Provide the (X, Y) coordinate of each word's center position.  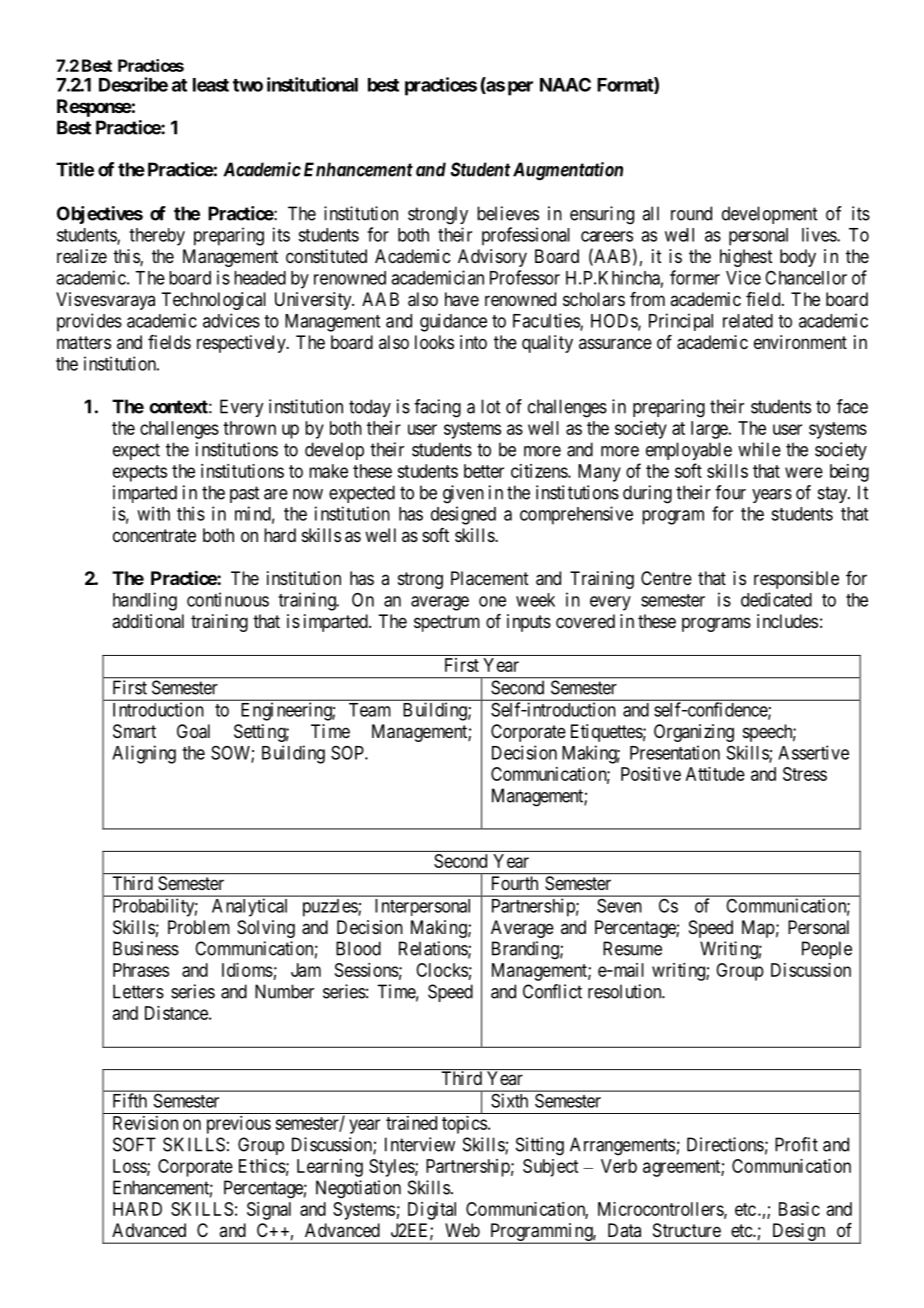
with (153, 513)
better (484, 471)
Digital (432, 1211)
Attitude (715, 774)
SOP (348, 753)
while (759, 449)
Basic (799, 1209)
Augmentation (568, 171)
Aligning (144, 754)
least (211, 85)
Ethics (262, 1166)
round (691, 213)
